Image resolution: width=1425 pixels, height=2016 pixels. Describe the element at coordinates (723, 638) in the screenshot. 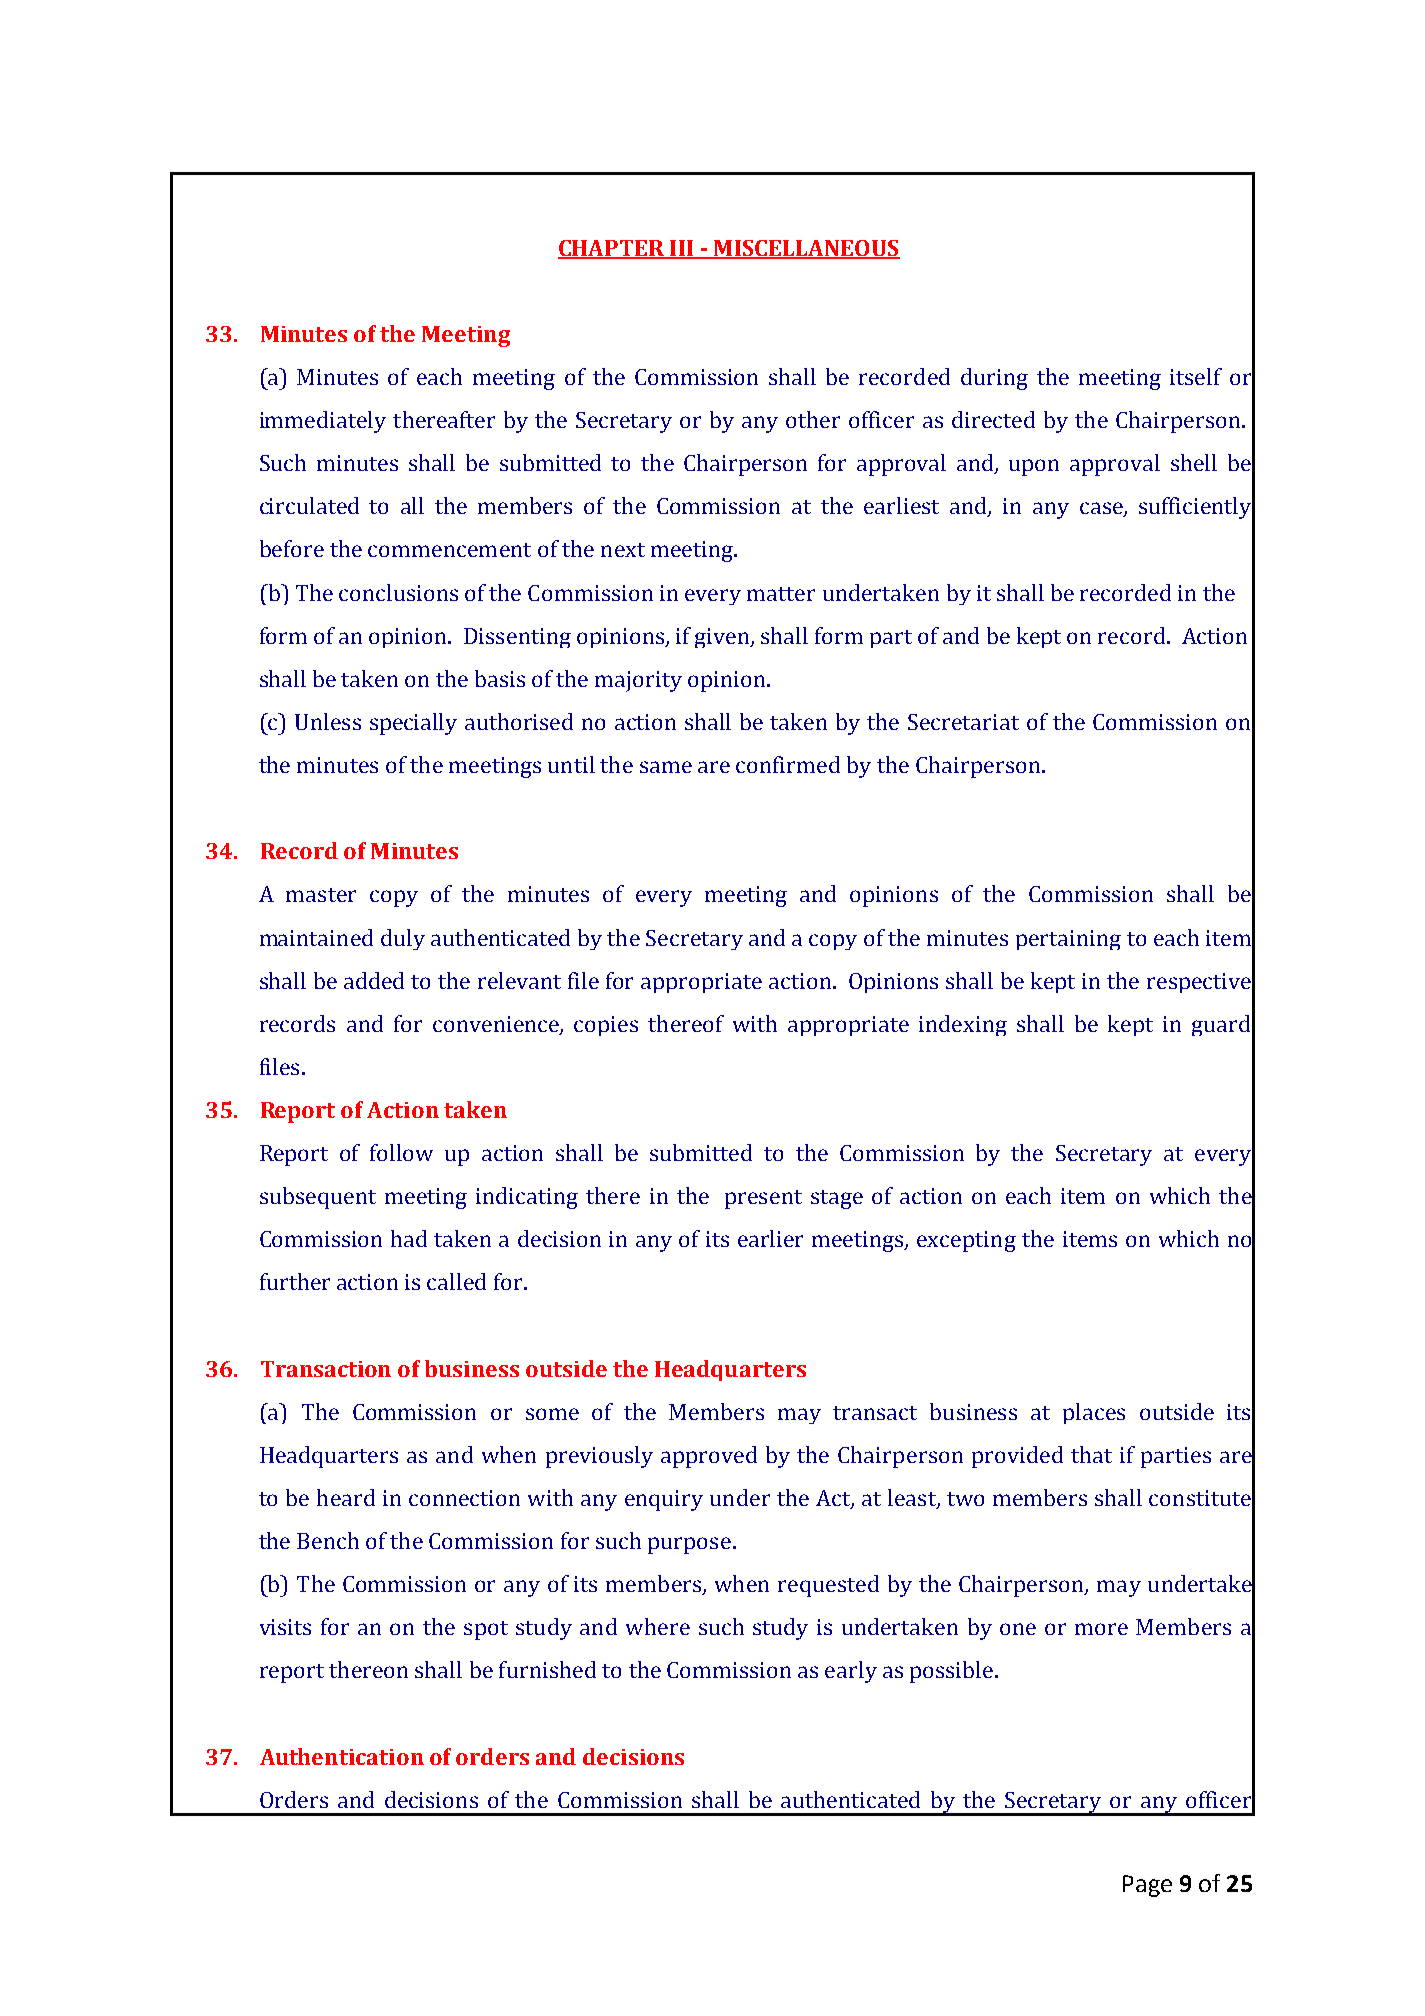

I see `given` at that location.
